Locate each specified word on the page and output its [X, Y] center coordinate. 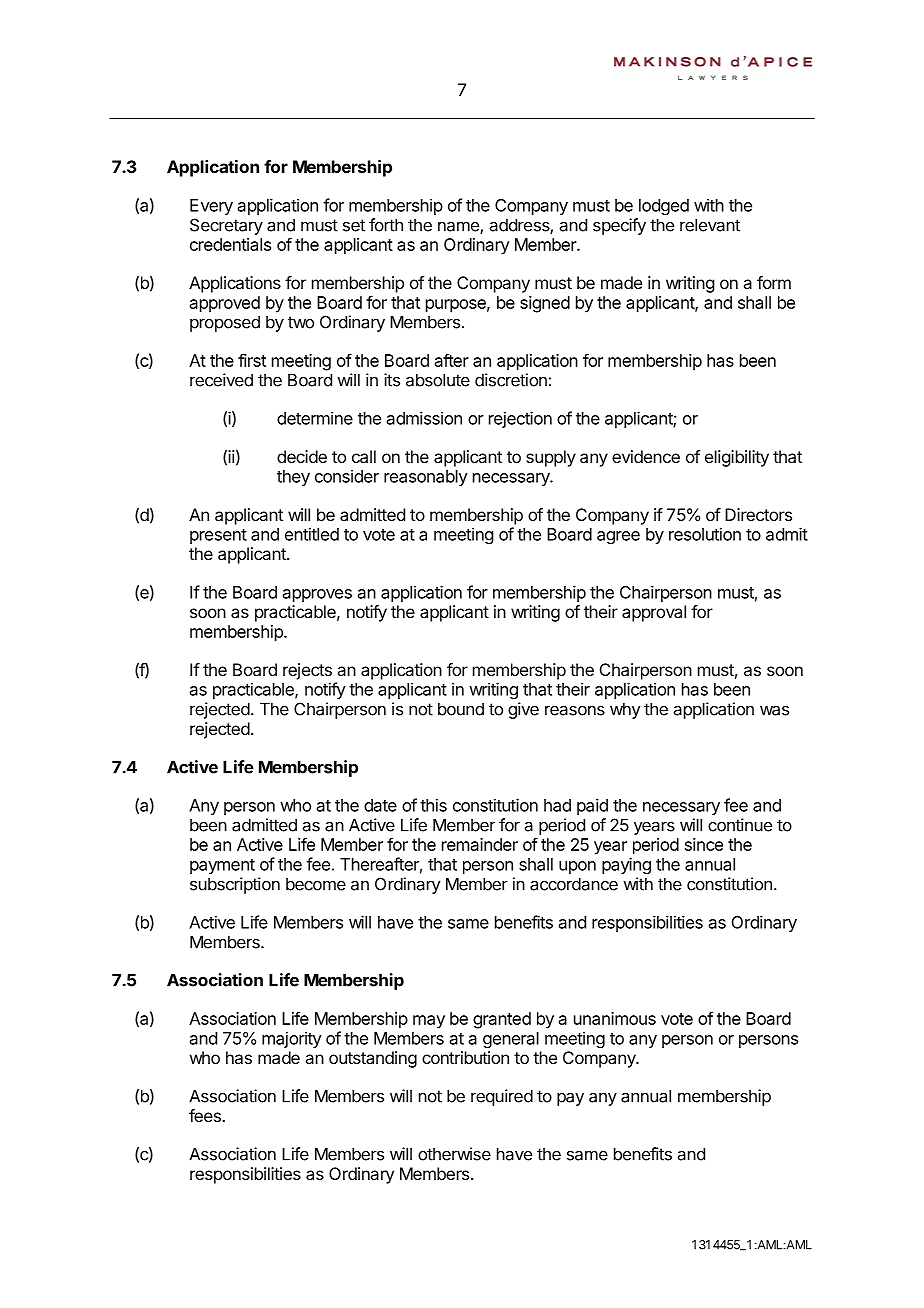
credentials [230, 244]
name [459, 227]
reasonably [426, 478]
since [704, 844]
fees [206, 1115]
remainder [480, 844]
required [502, 1097]
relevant [710, 225]
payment [222, 866]
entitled [312, 534]
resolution [705, 534]
